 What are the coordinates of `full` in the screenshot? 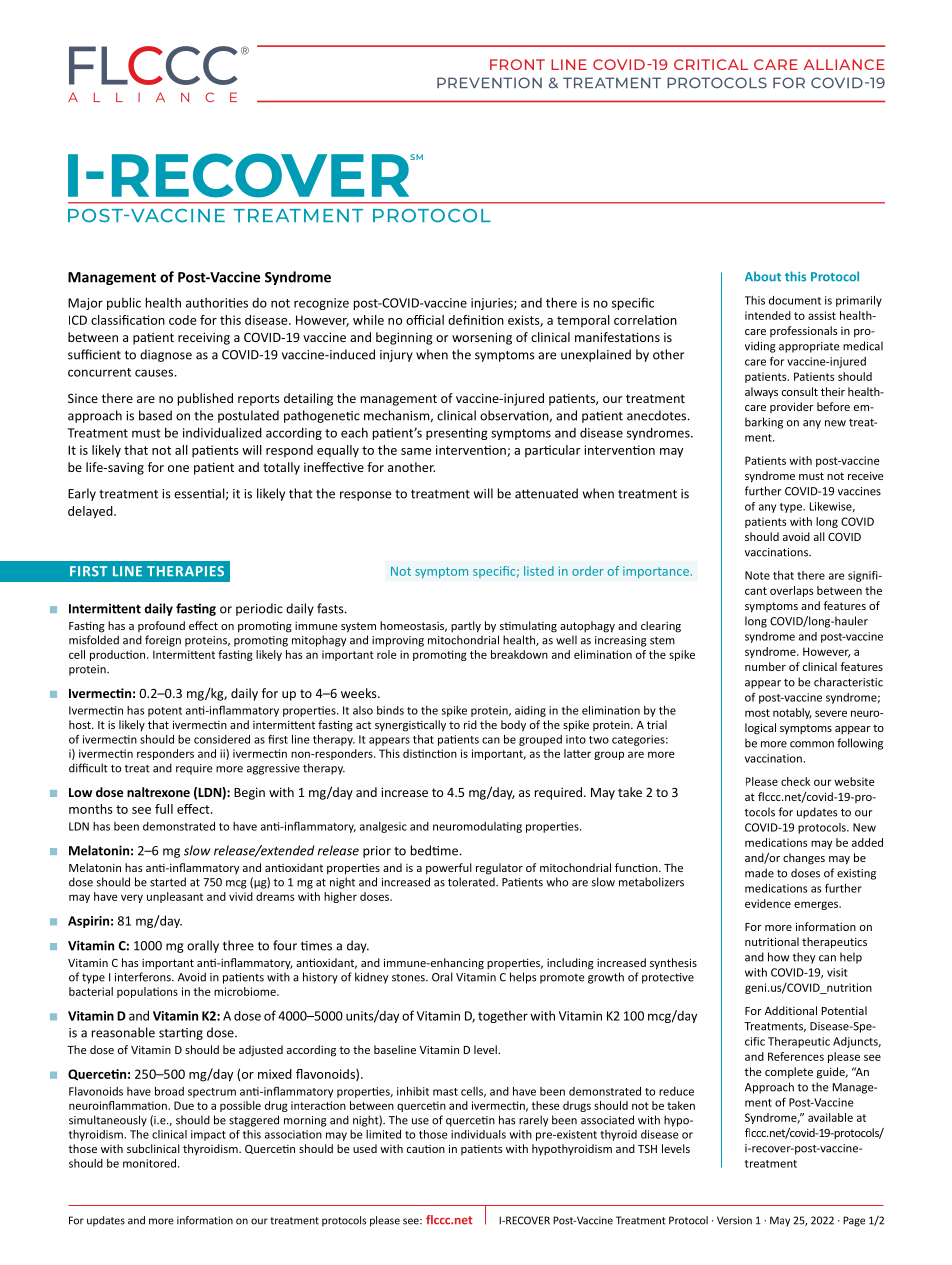 It's located at (164, 809).
